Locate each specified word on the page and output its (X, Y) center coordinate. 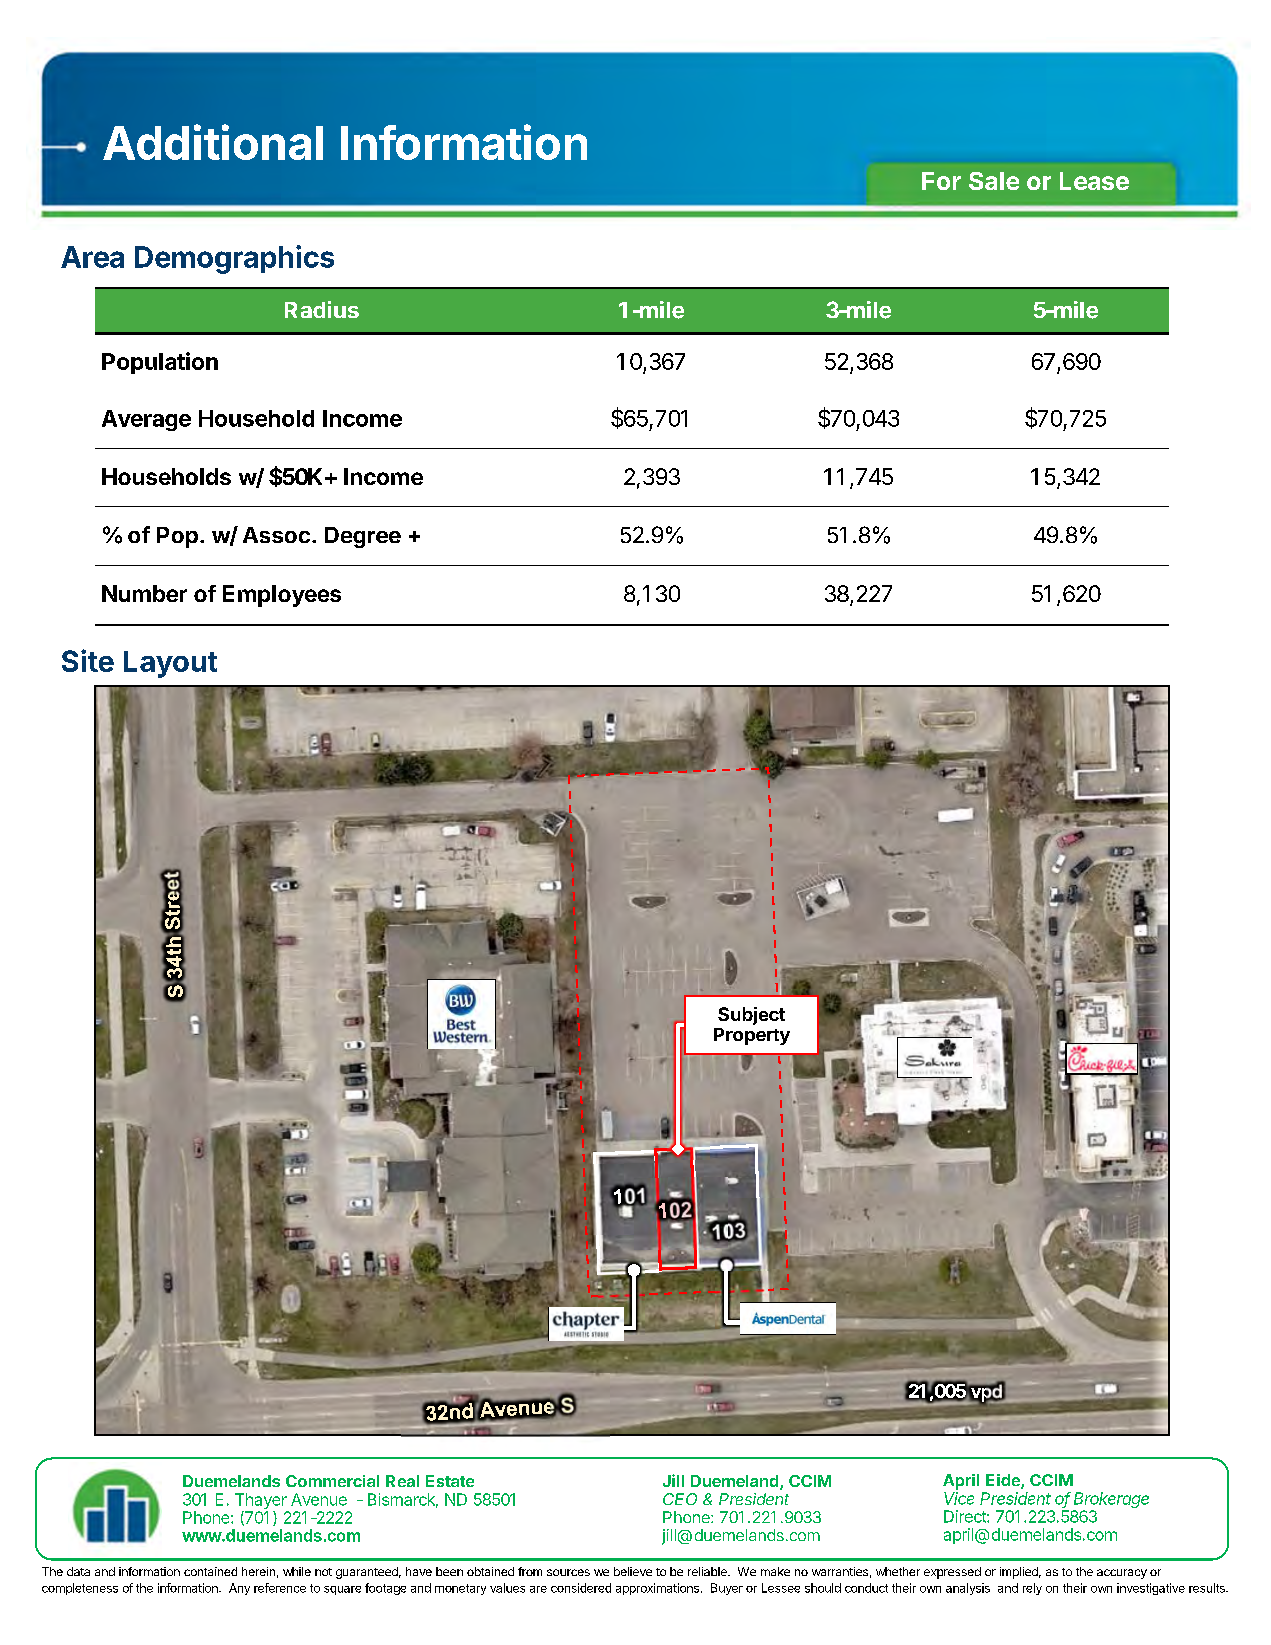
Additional (213, 142)
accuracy (1122, 1574)
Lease (1094, 181)
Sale (994, 181)
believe (633, 1571)
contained (210, 1571)
